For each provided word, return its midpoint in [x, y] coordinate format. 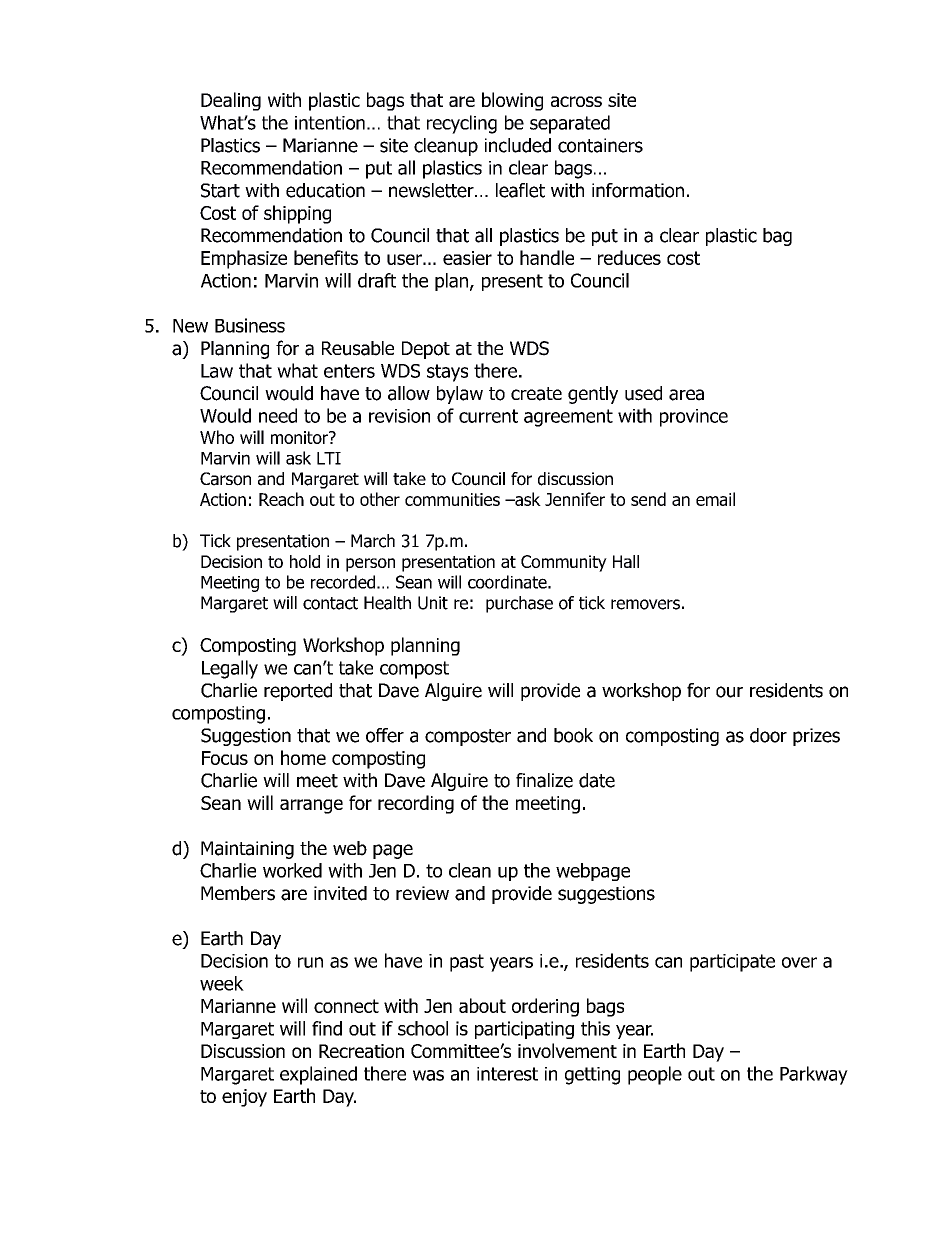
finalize [544, 780]
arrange [311, 806]
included [518, 145]
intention [330, 123]
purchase [519, 604]
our [729, 692]
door [768, 735]
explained [318, 1075]
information [638, 190]
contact [330, 603]
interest [507, 1074]
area [686, 395]
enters [349, 371]
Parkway [814, 1075]
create [536, 394]
